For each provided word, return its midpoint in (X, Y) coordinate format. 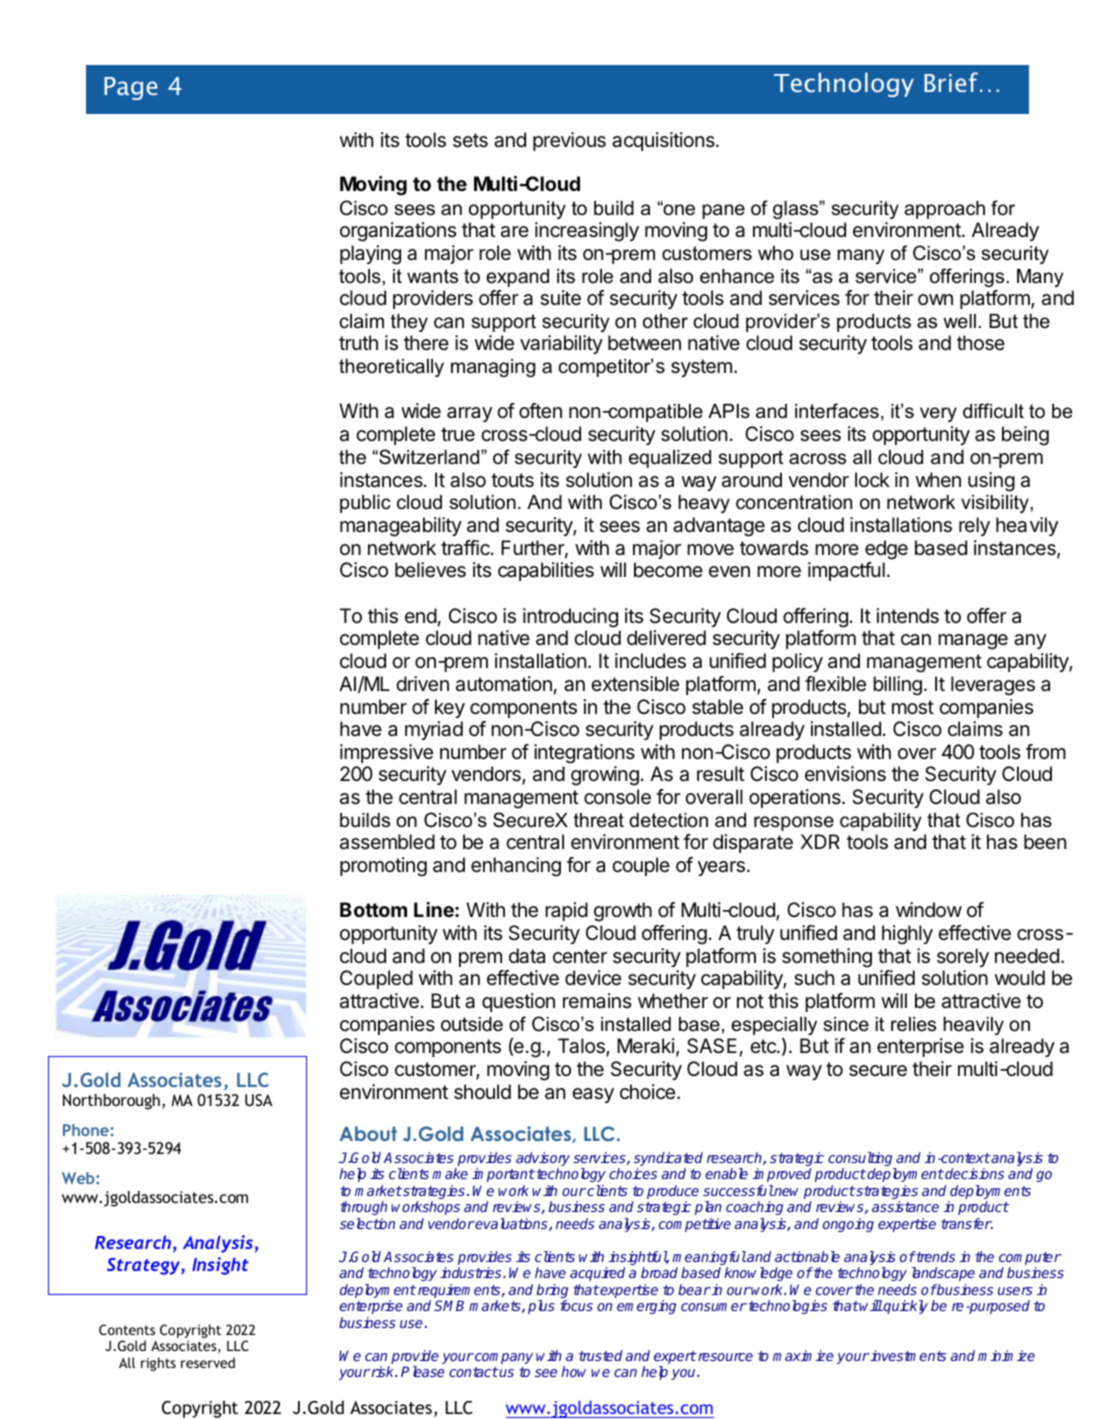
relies (913, 1024)
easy (593, 1095)
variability (561, 344)
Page (131, 88)
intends (908, 616)
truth (358, 342)
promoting (383, 867)
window (929, 909)
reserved (208, 1362)
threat (599, 820)
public (365, 504)
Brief (952, 82)
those (981, 343)
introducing (570, 618)
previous (569, 141)
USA (258, 1100)
